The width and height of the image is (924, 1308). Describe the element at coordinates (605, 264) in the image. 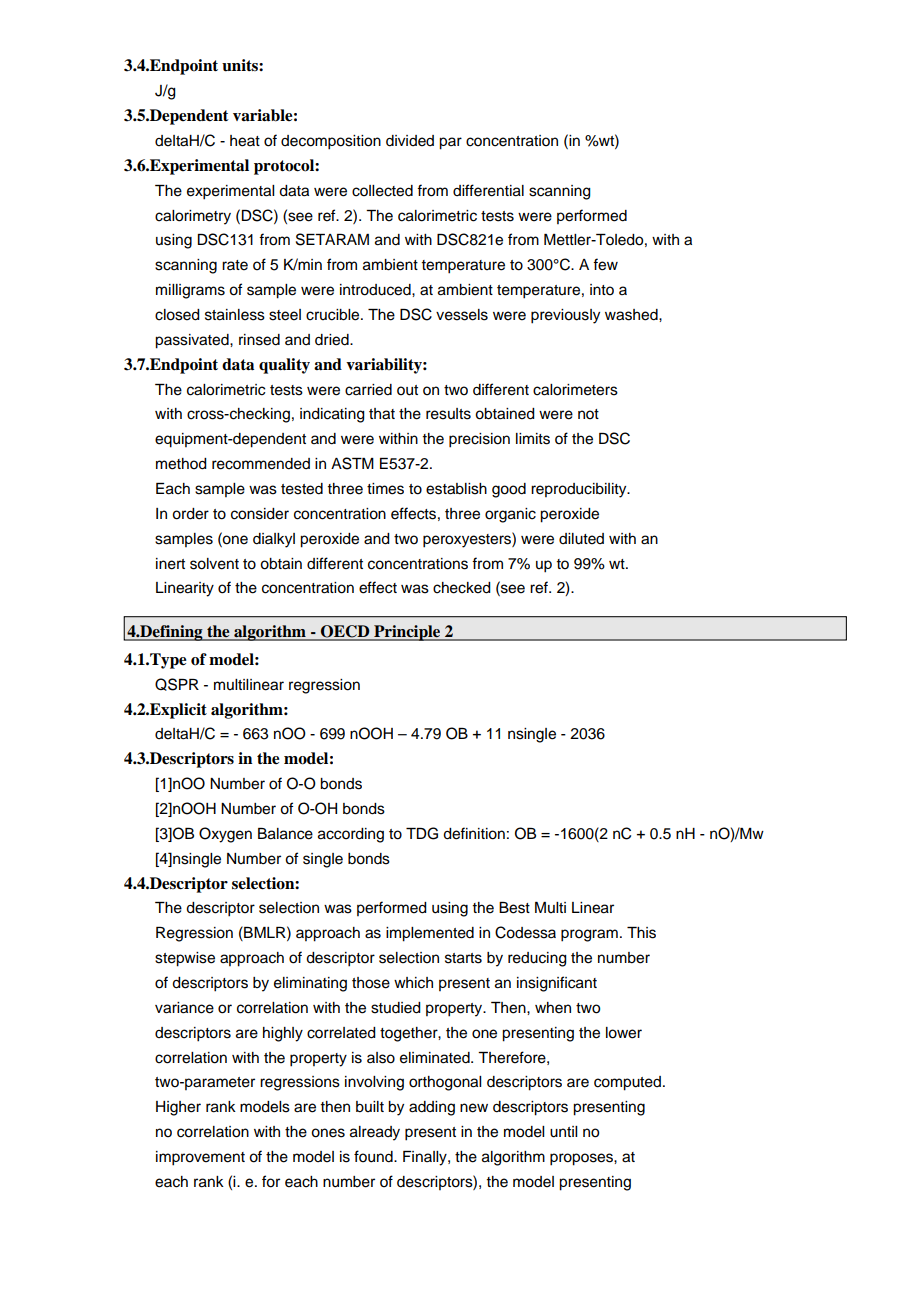

I see `few` at that location.
